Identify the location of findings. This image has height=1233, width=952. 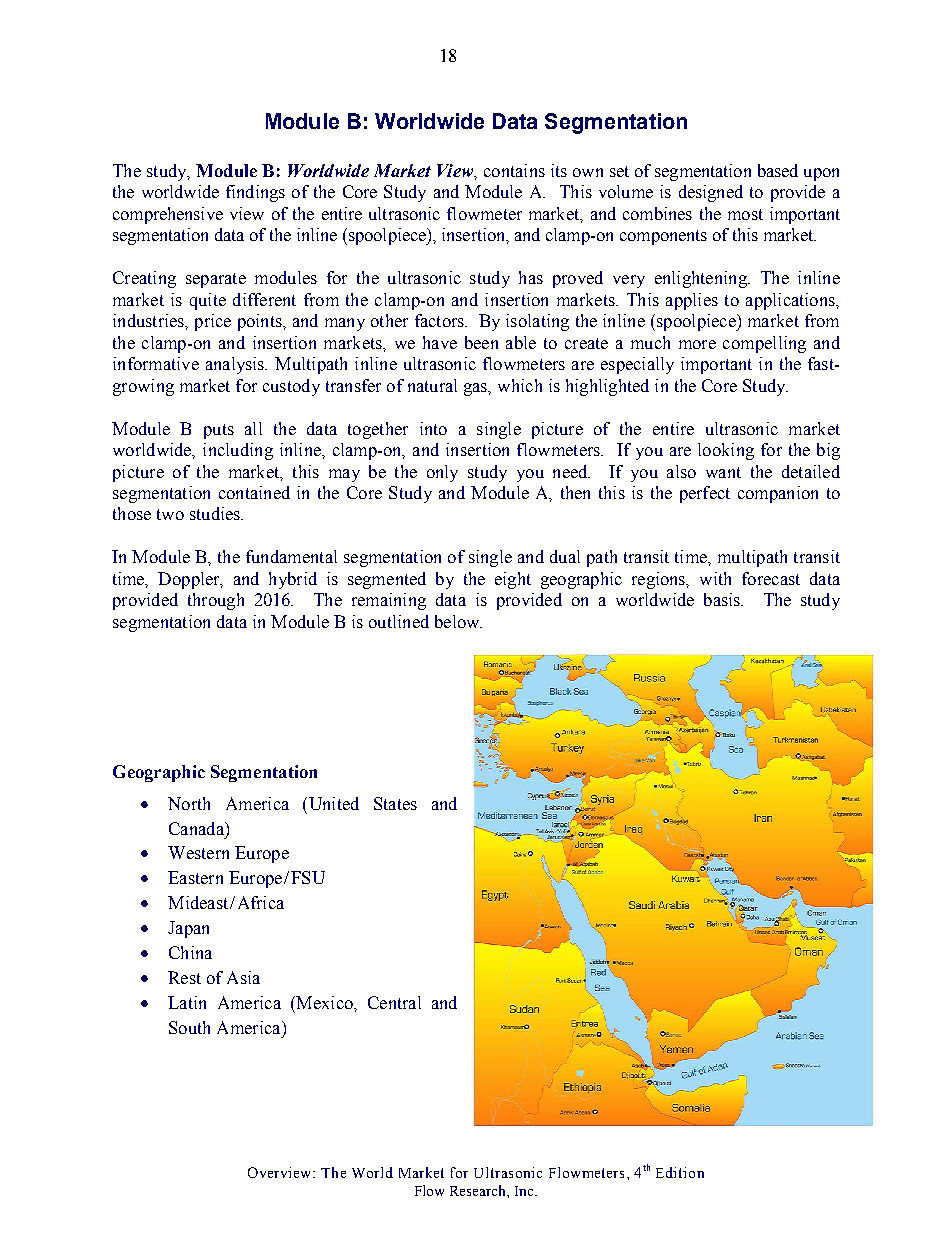
(255, 193).
